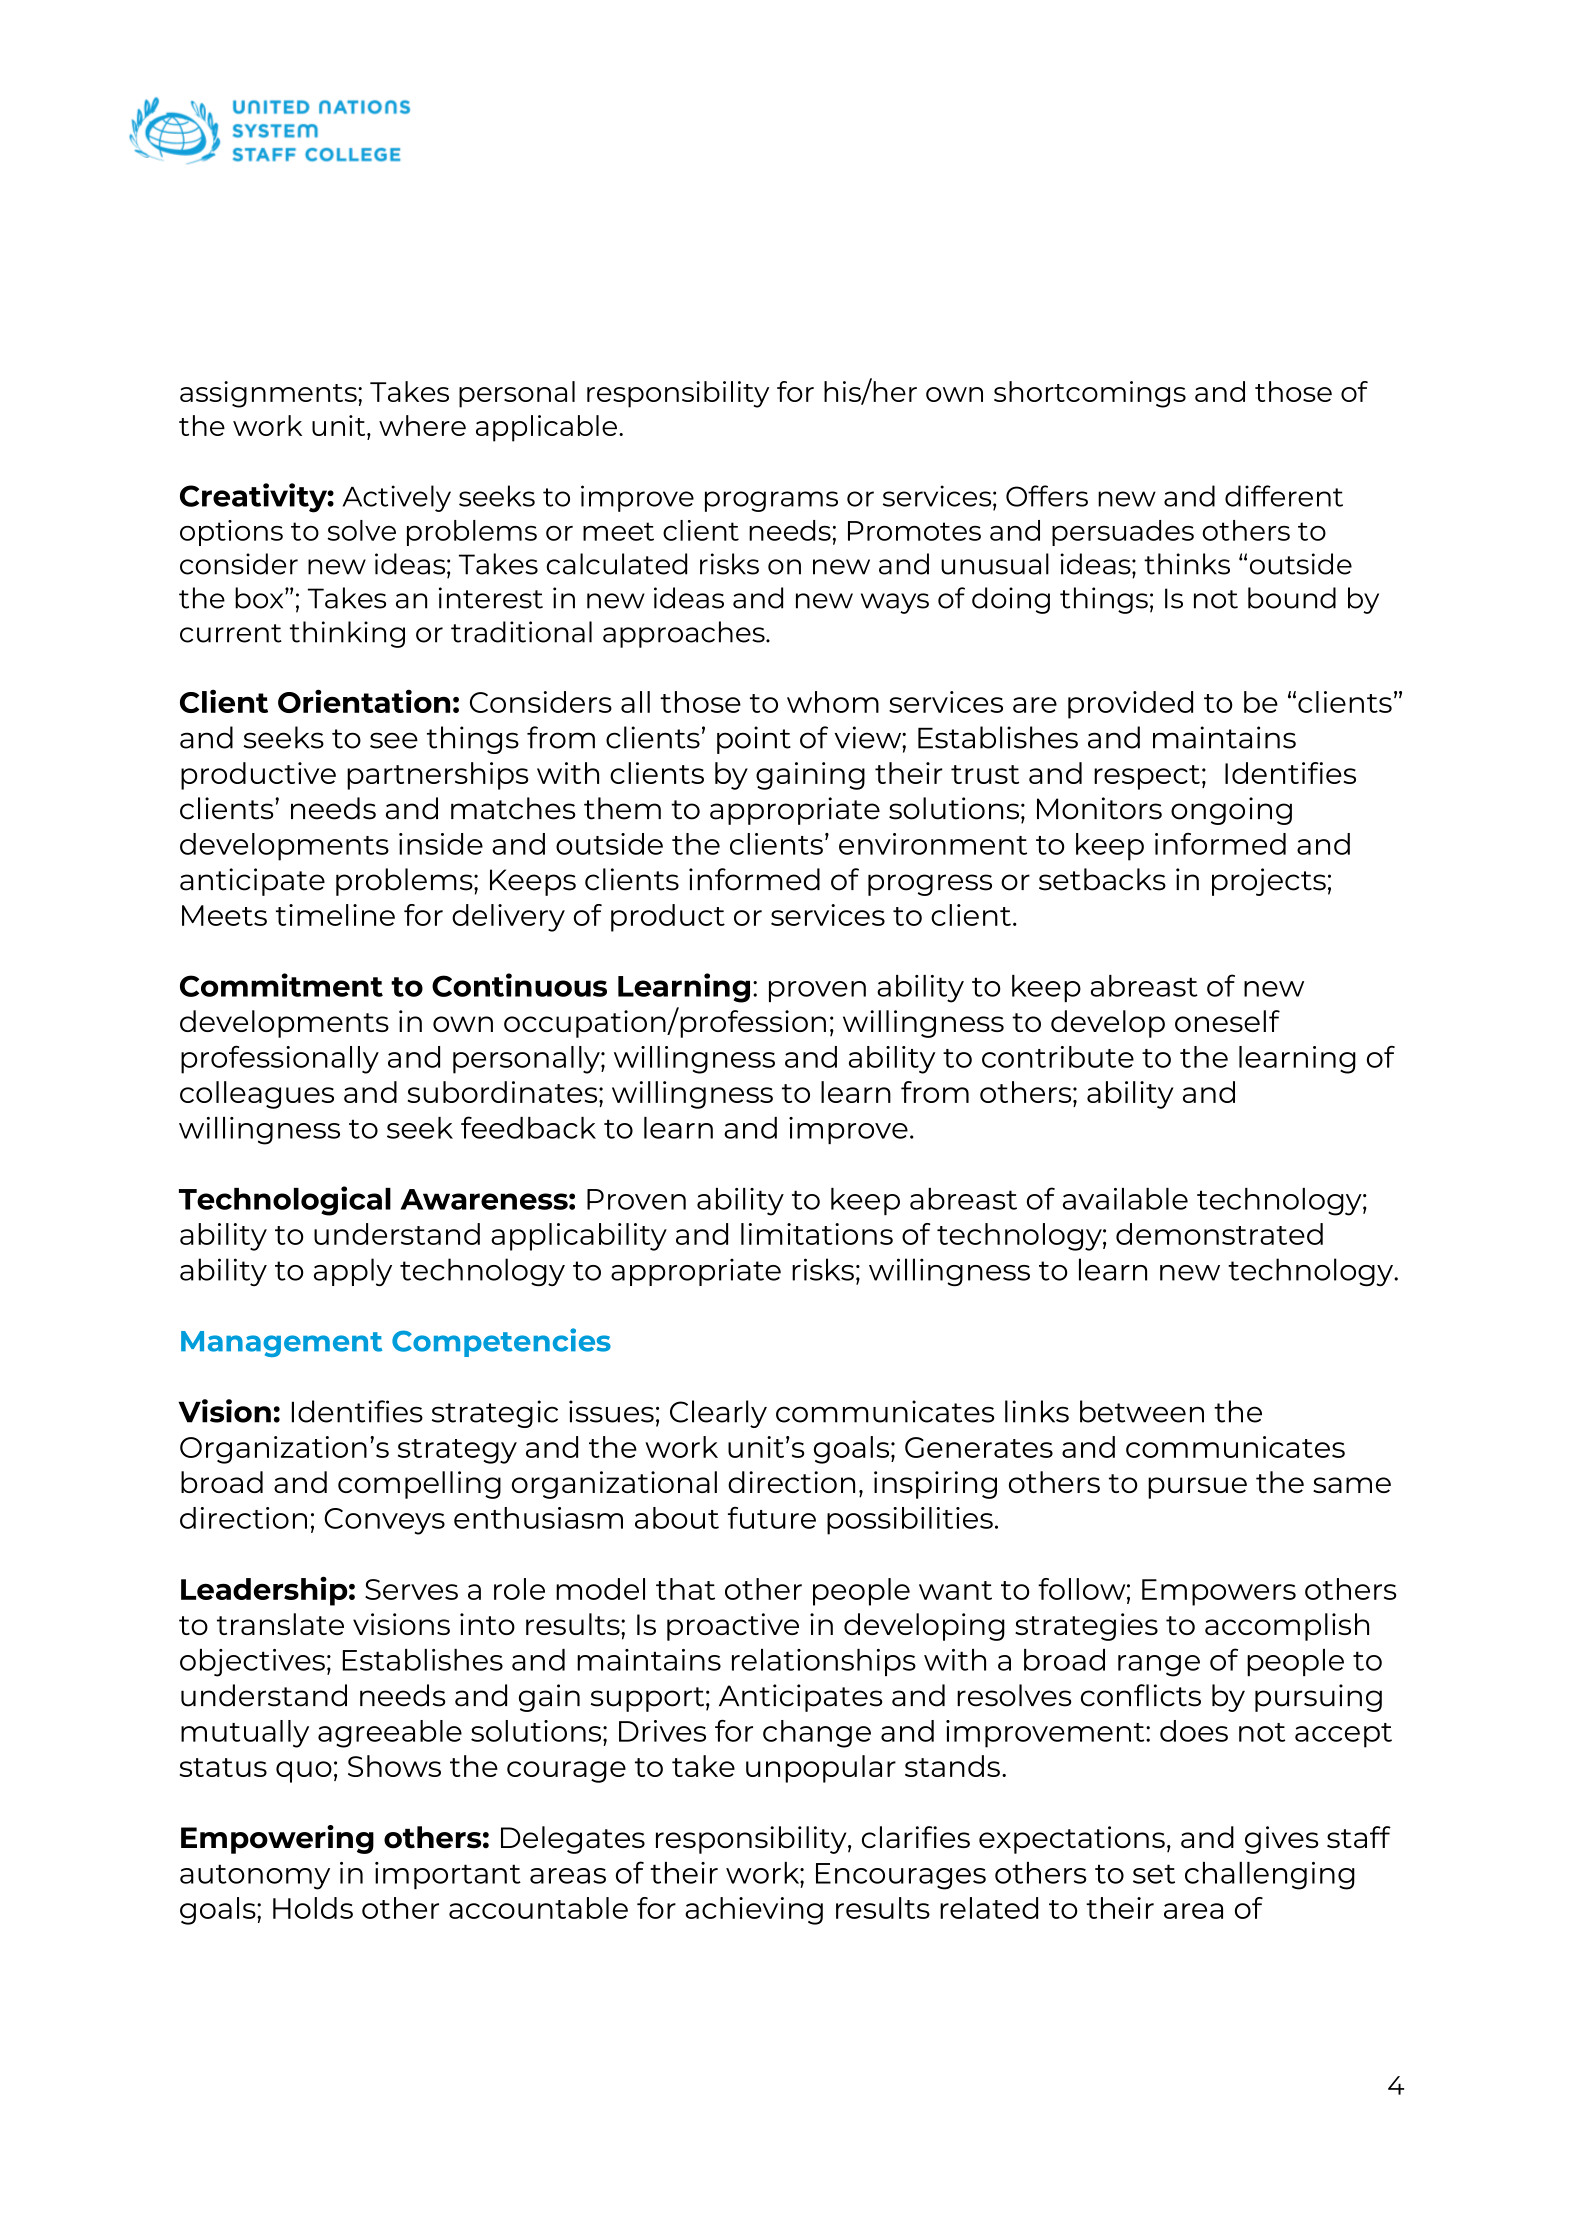 This screenshot has width=1574, height=2227. What do you see at coordinates (1125, 1199) in the screenshot?
I see `available` at bounding box center [1125, 1199].
